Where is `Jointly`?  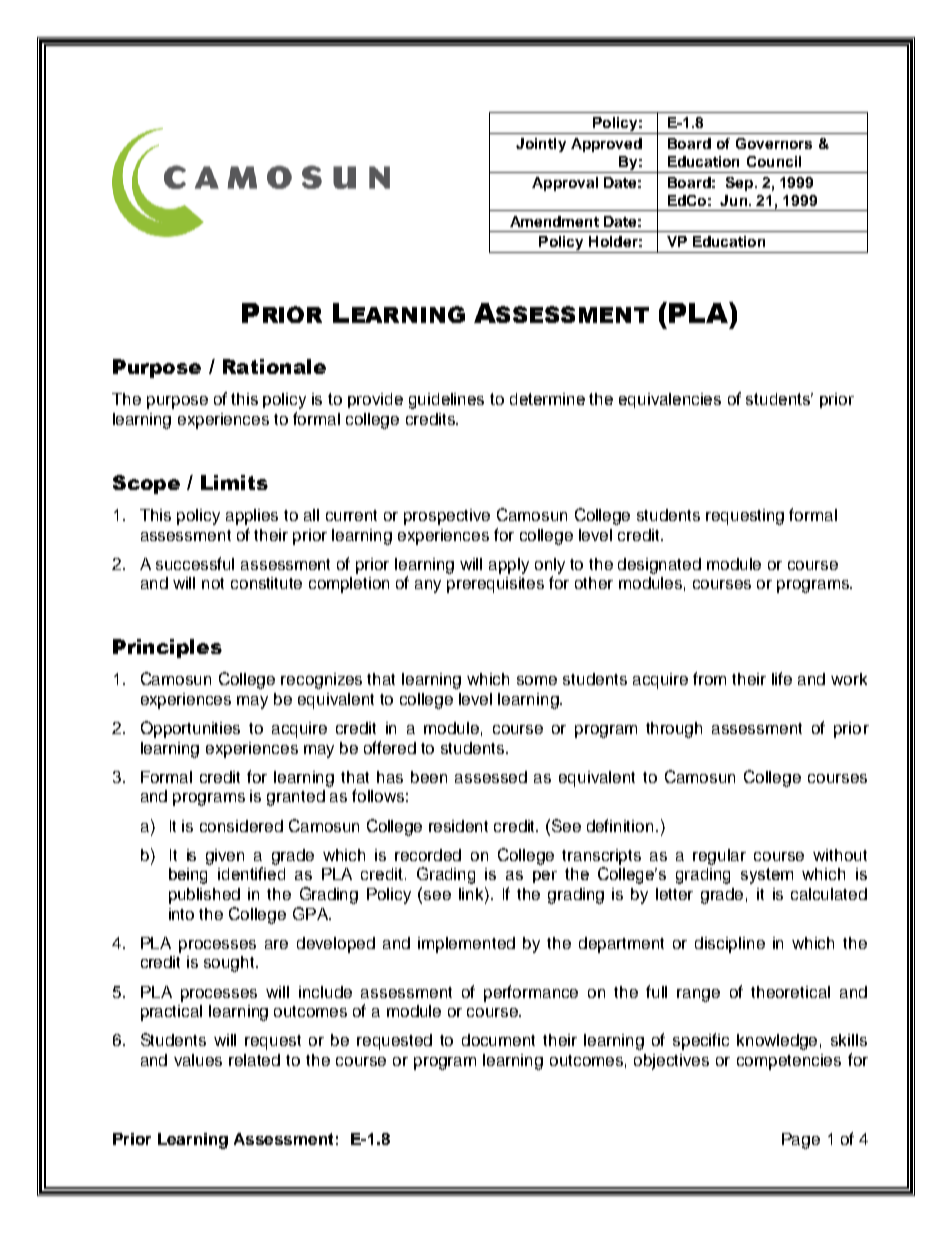
Jointly is located at coordinates (541, 145).
